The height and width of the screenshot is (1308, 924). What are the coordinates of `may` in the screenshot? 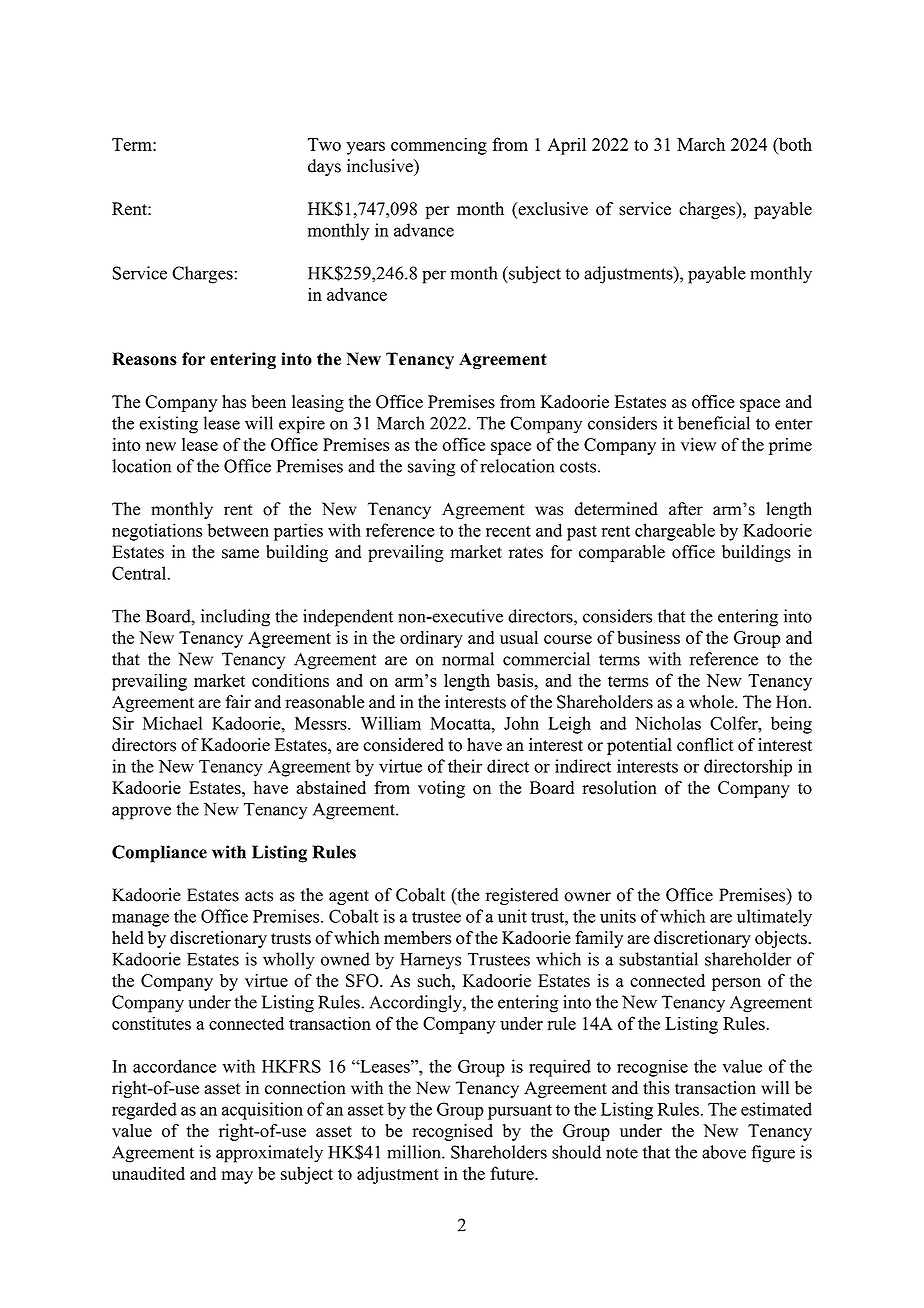 It's located at (237, 1177).
